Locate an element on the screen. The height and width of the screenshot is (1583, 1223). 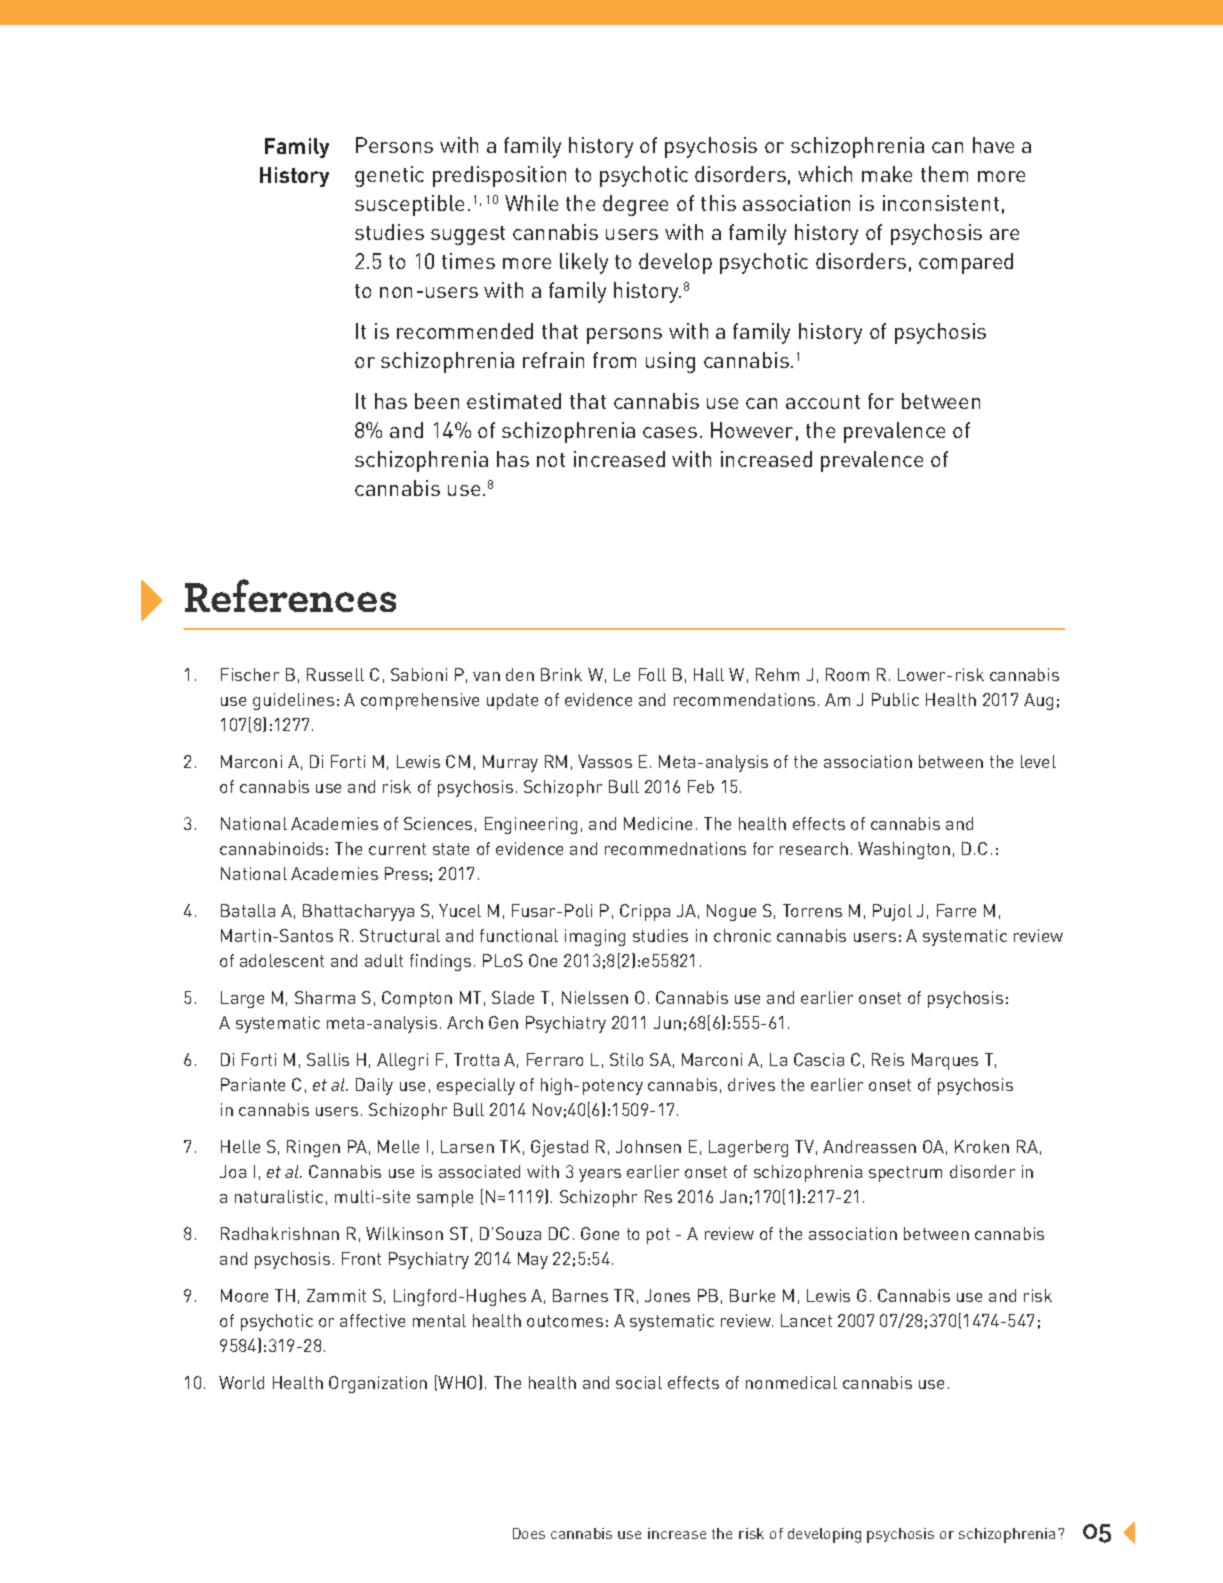
nonmedical is located at coordinates (791, 1382).
